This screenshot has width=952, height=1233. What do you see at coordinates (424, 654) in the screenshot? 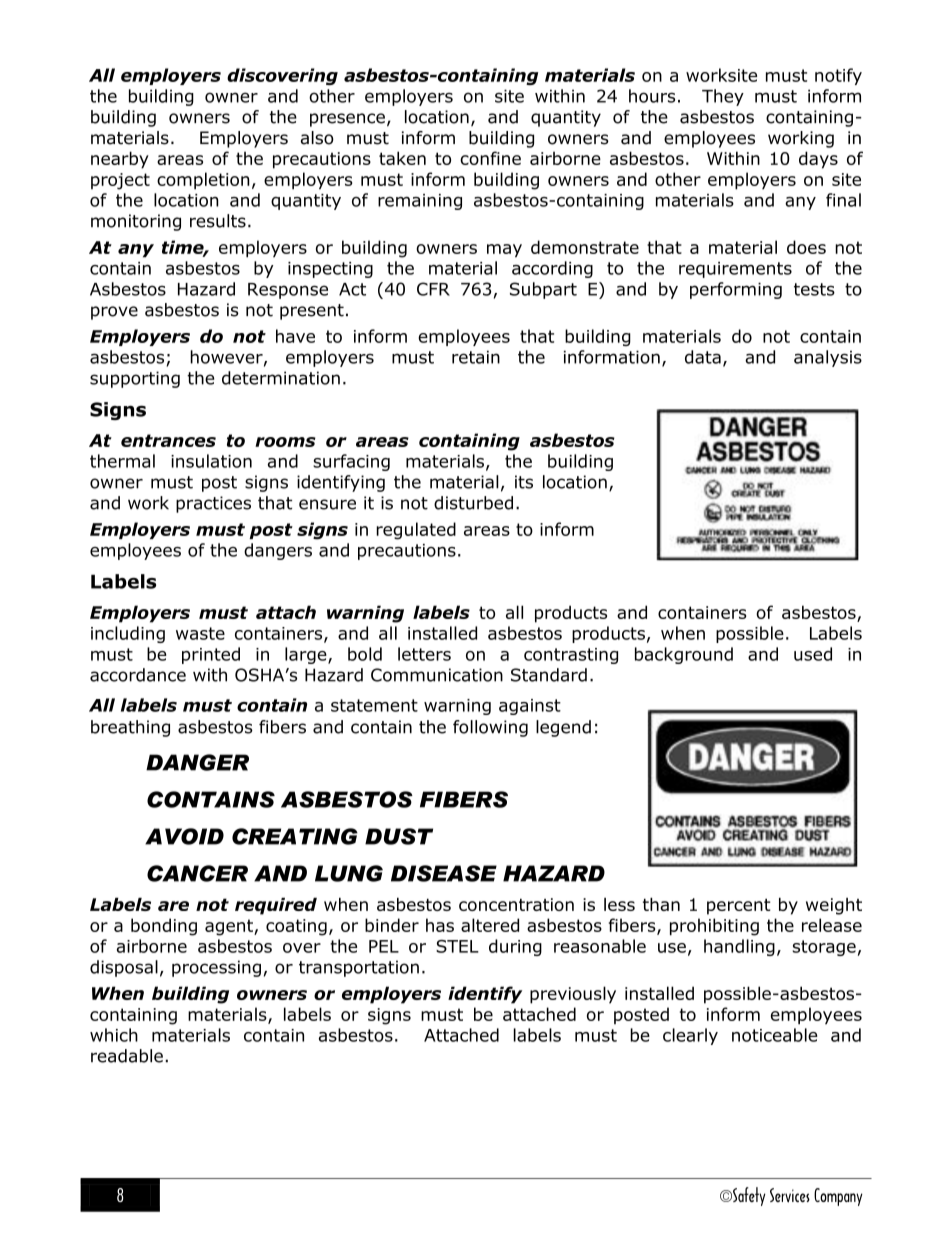
I see `letters` at bounding box center [424, 654].
